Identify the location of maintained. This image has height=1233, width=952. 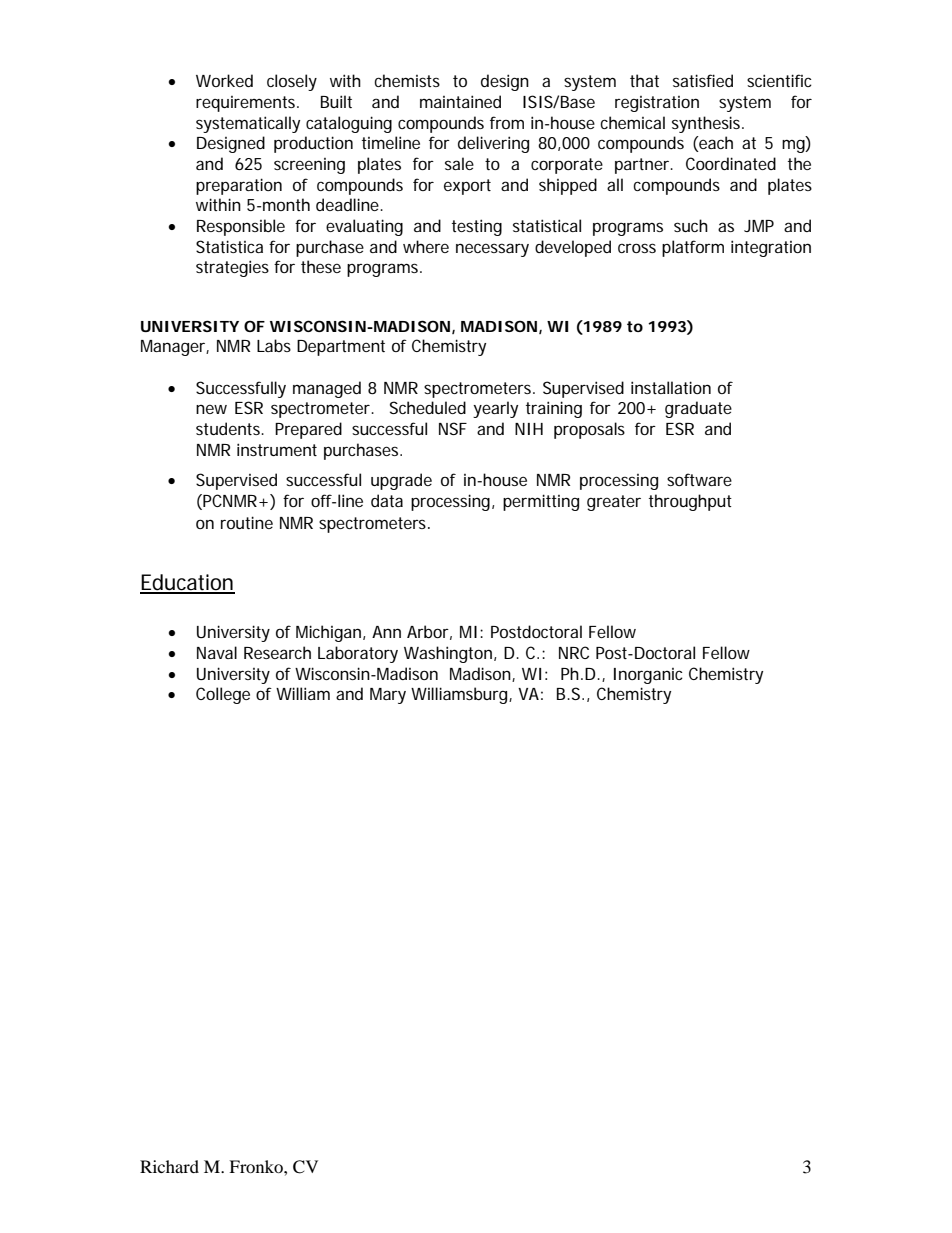
(460, 101).
